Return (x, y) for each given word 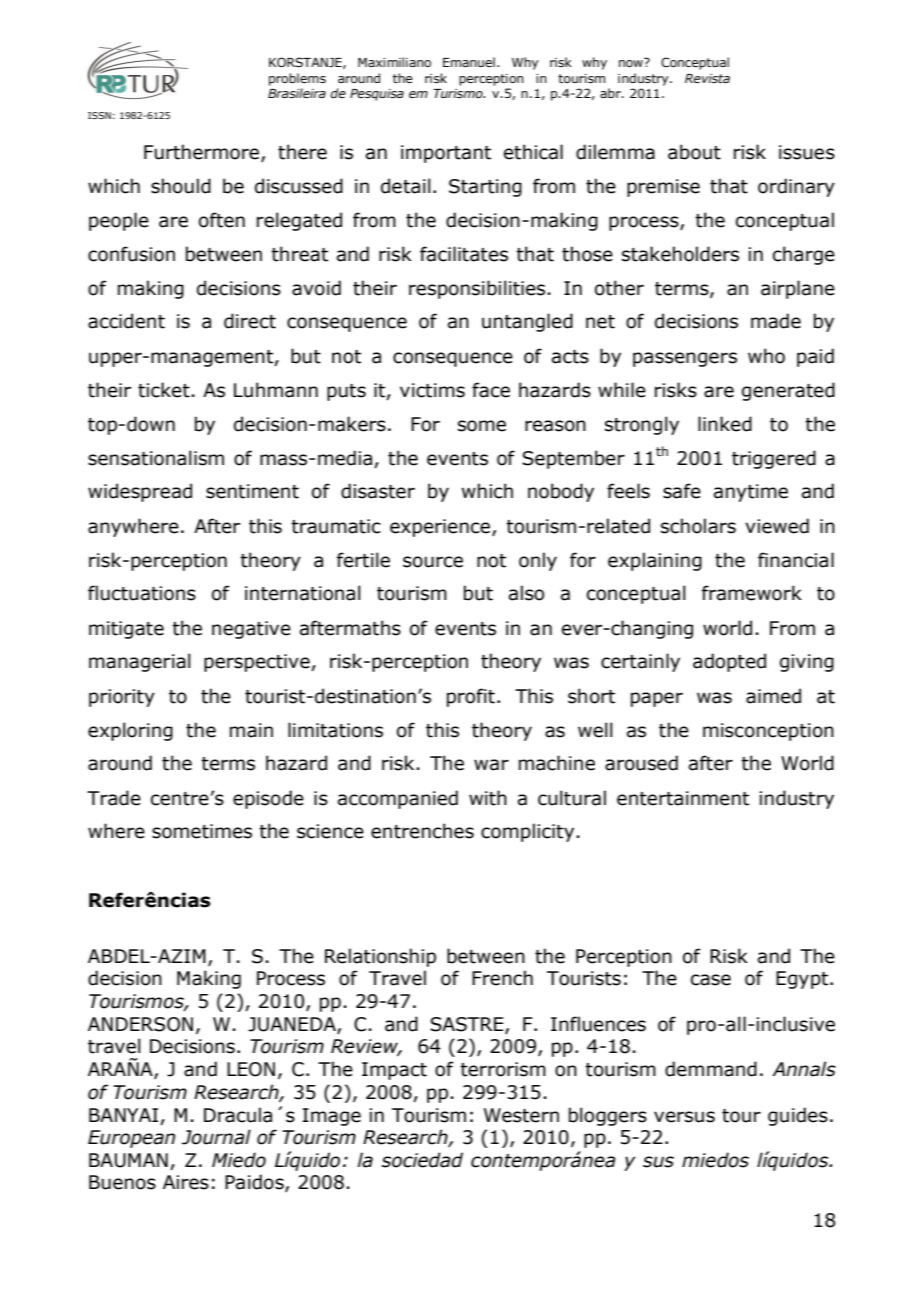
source (433, 562)
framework (752, 593)
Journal (216, 1137)
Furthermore (203, 153)
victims (432, 390)
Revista (707, 78)
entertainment (683, 798)
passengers (685, 359)
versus (684, 1117)
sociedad (422, 1160)
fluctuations (142, 593)
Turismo (459, 93)
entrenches (422, 831)
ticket (164, 390)
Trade (114, 798)
